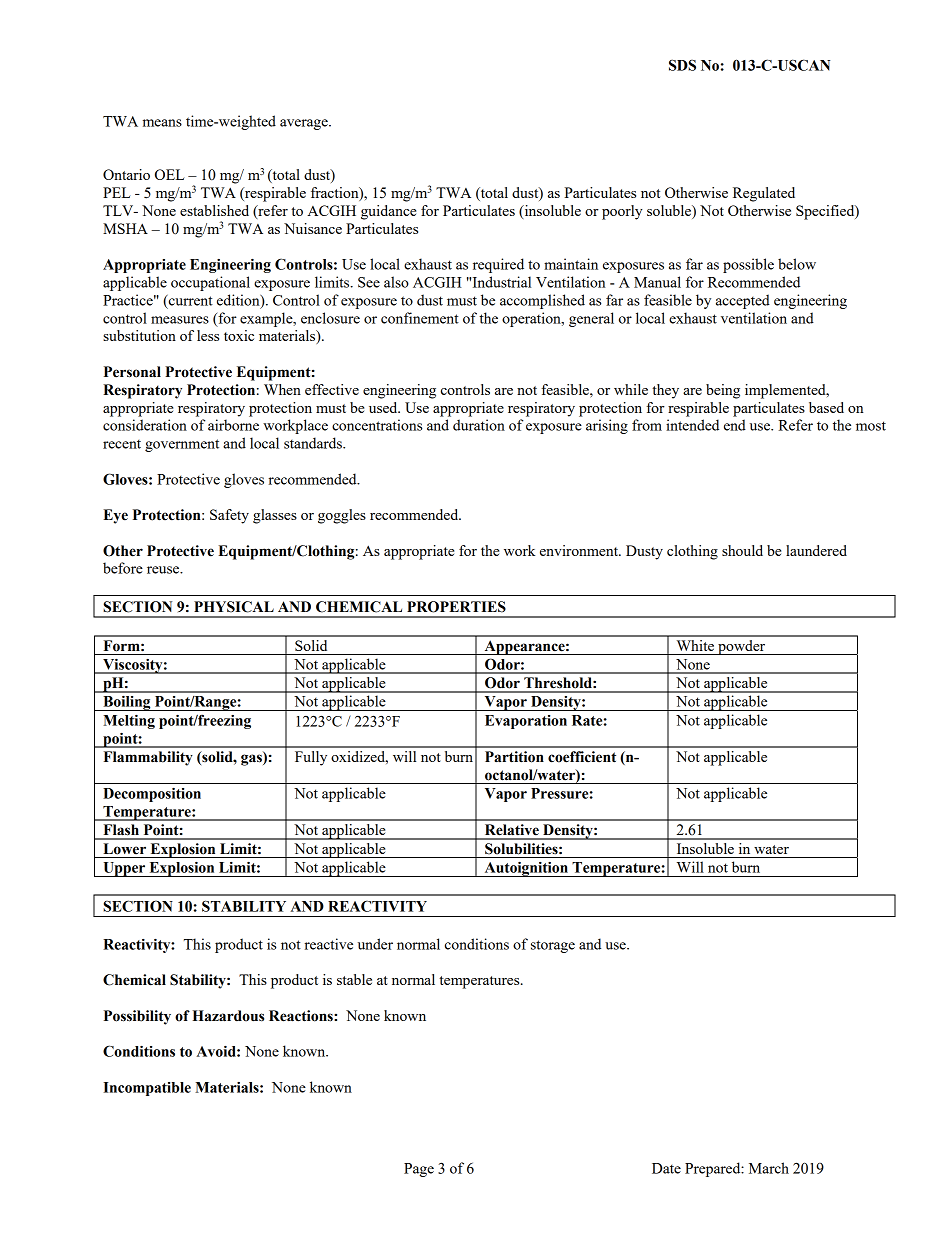 The image size is (952, 1233). I want to click on Incompatible, so click(147, 1089).
